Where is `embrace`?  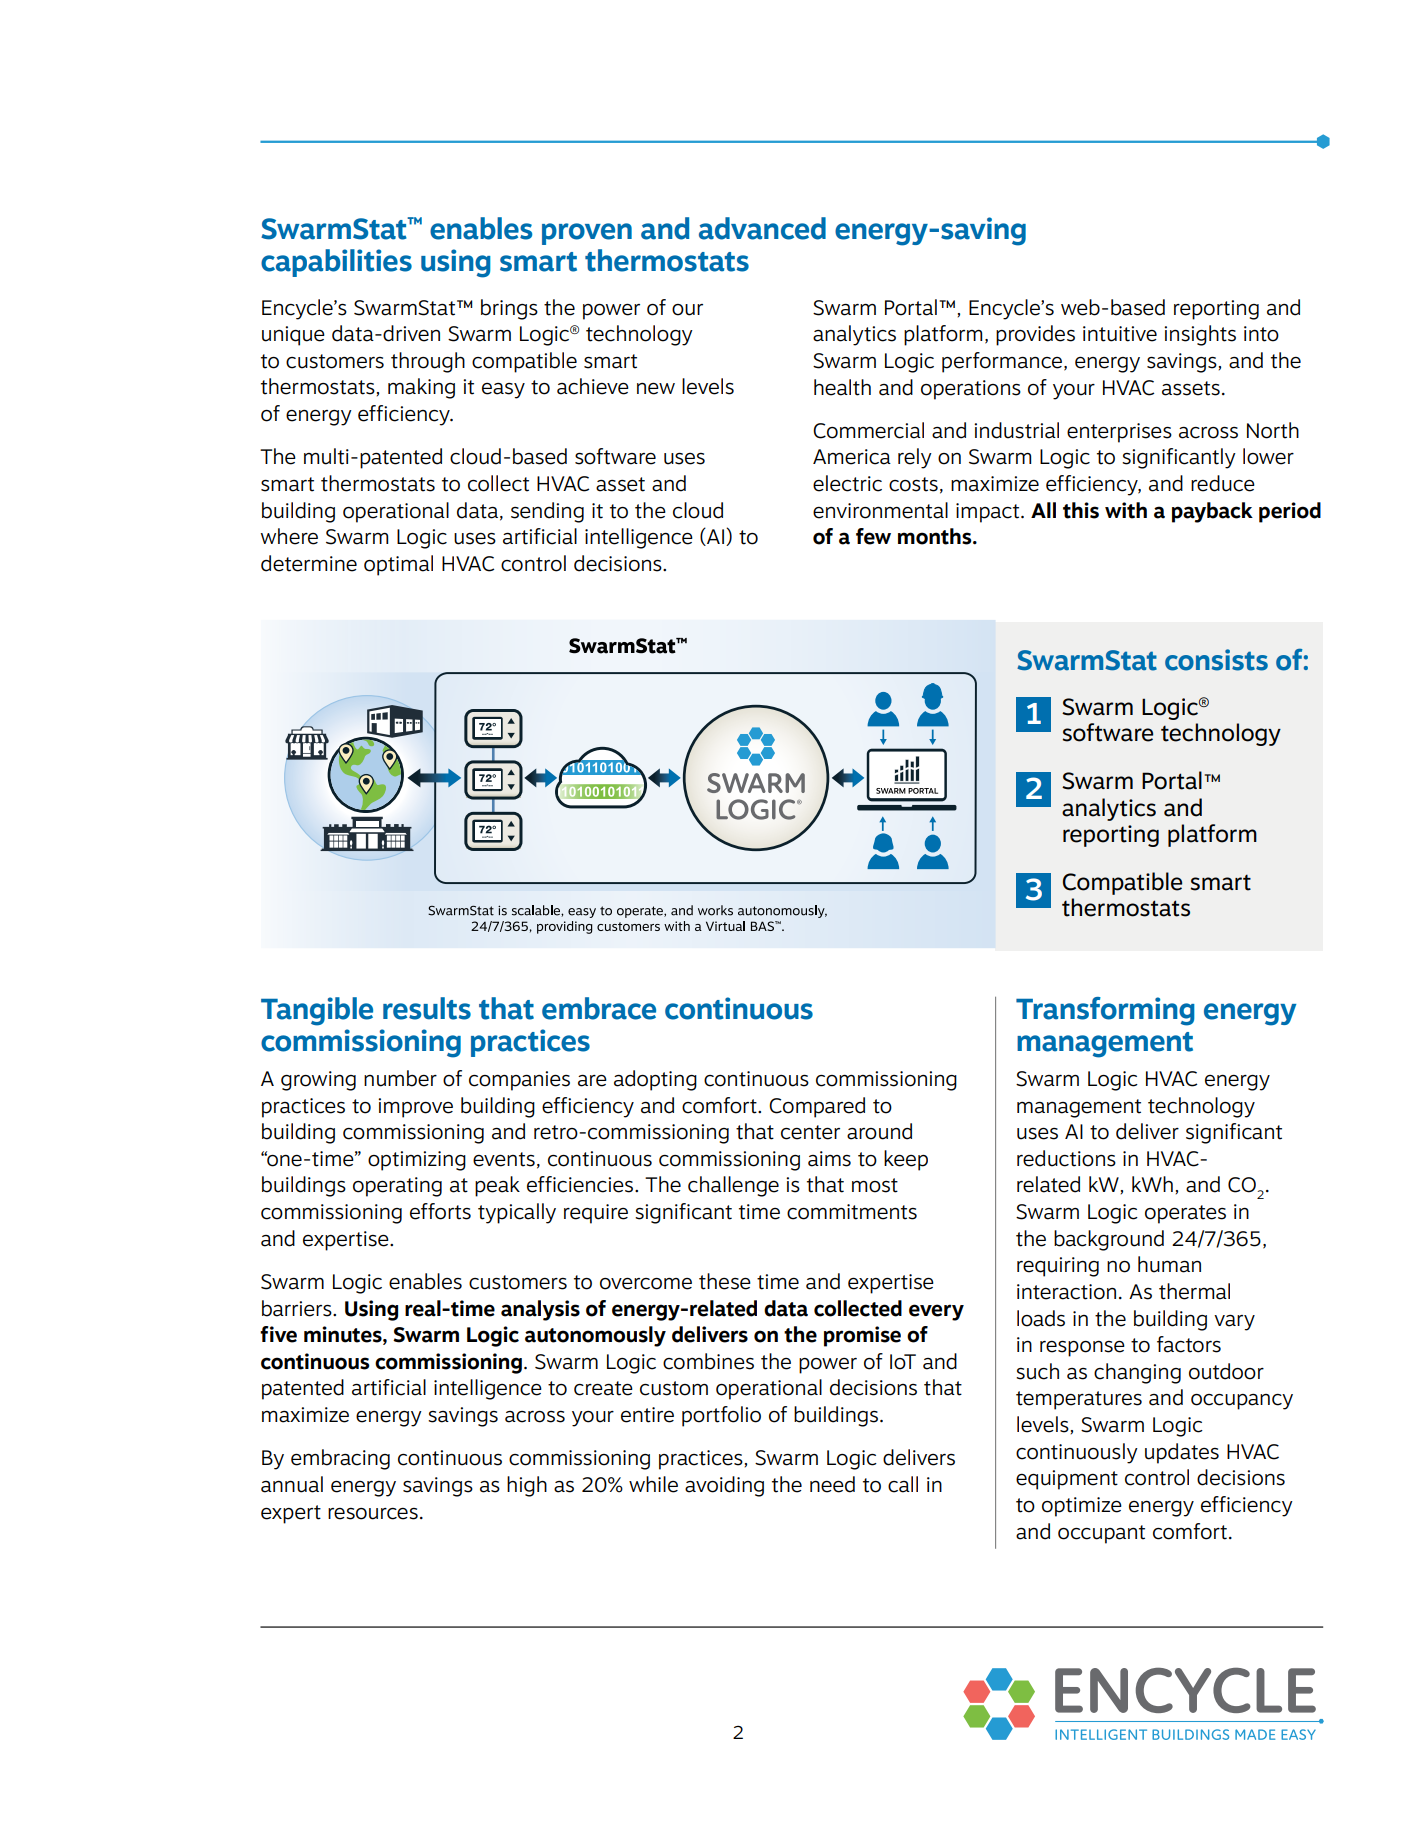
embrace is located at coordinates (599, 1008).
